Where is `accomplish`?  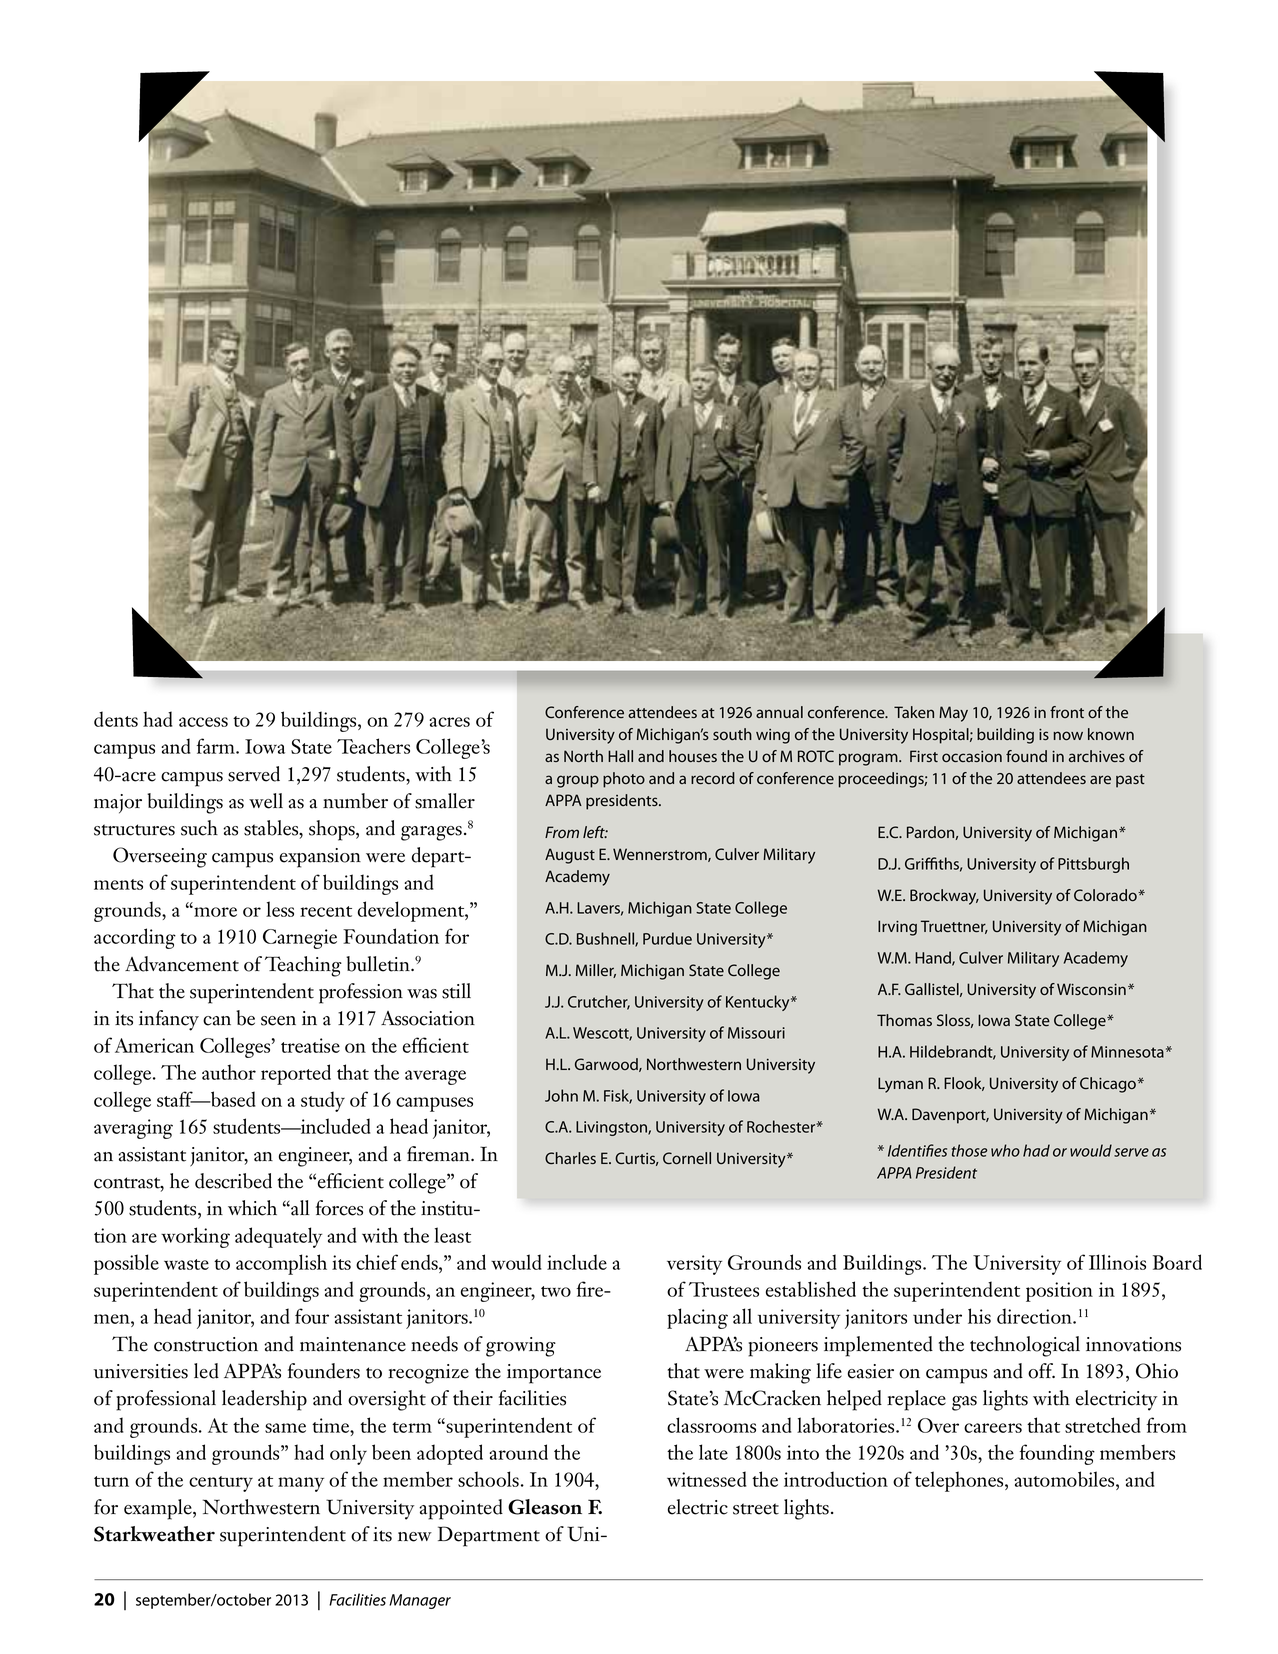 accomplish is located at coordinates (281, 1264).
